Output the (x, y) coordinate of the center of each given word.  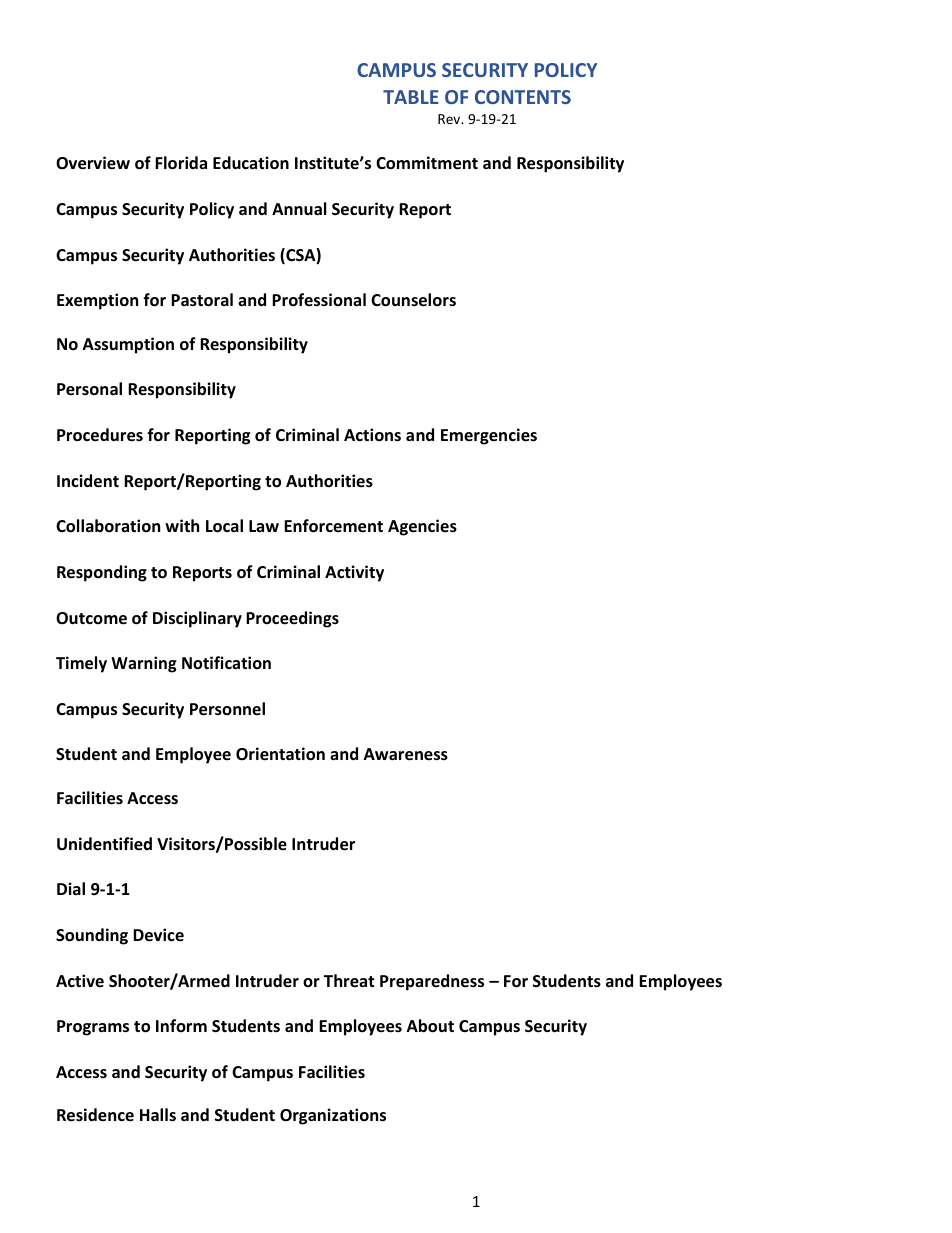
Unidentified (104, 844)
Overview (93, 163)
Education (251, 163)
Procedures (100, 435)
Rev (450, 119)
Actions (372, 435)
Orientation (280, 754)
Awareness (406, 754)
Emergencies (489, 436)
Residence (95, 1115)
